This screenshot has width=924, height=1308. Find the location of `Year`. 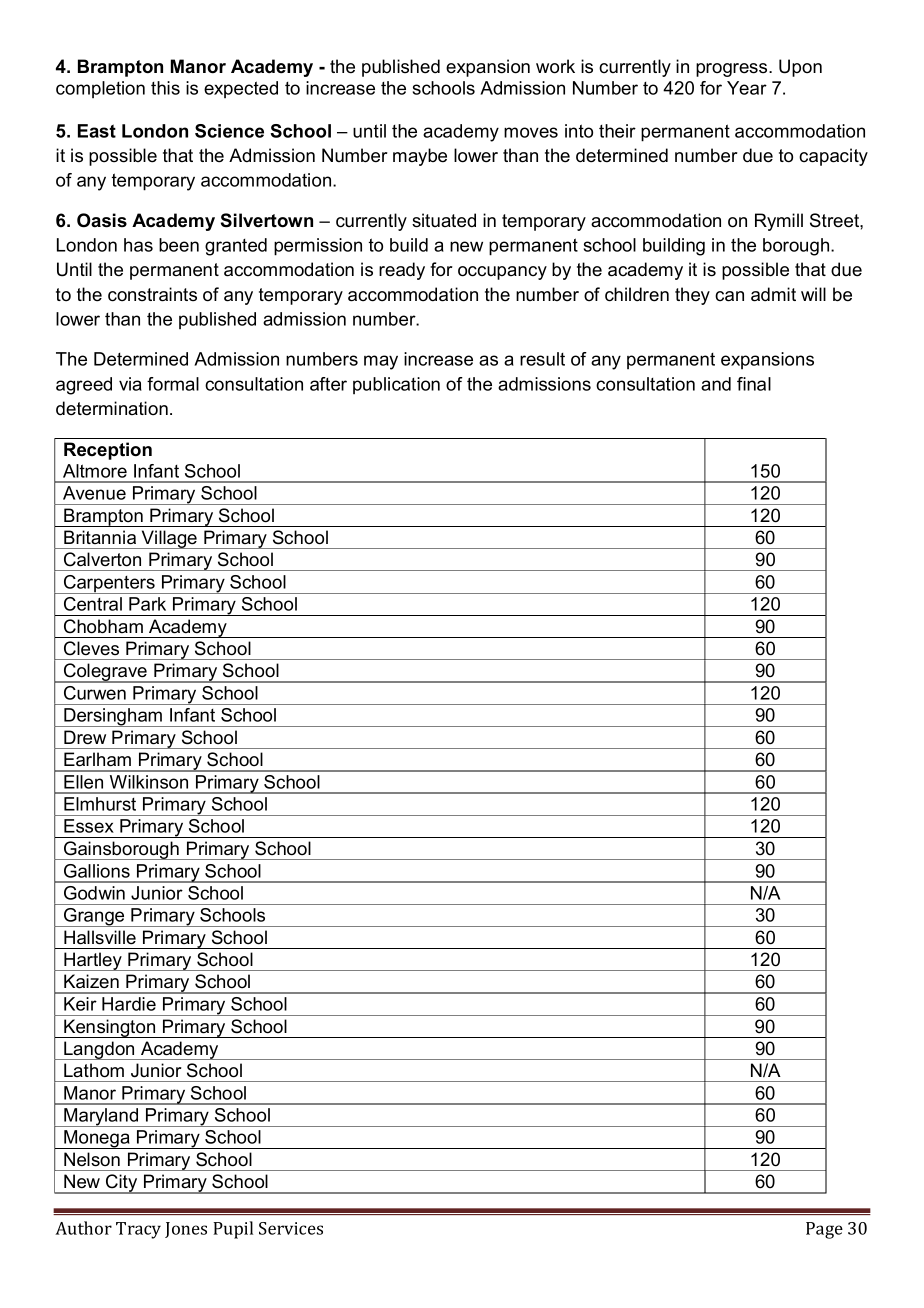

Year is located at coordinates (747, 88).
